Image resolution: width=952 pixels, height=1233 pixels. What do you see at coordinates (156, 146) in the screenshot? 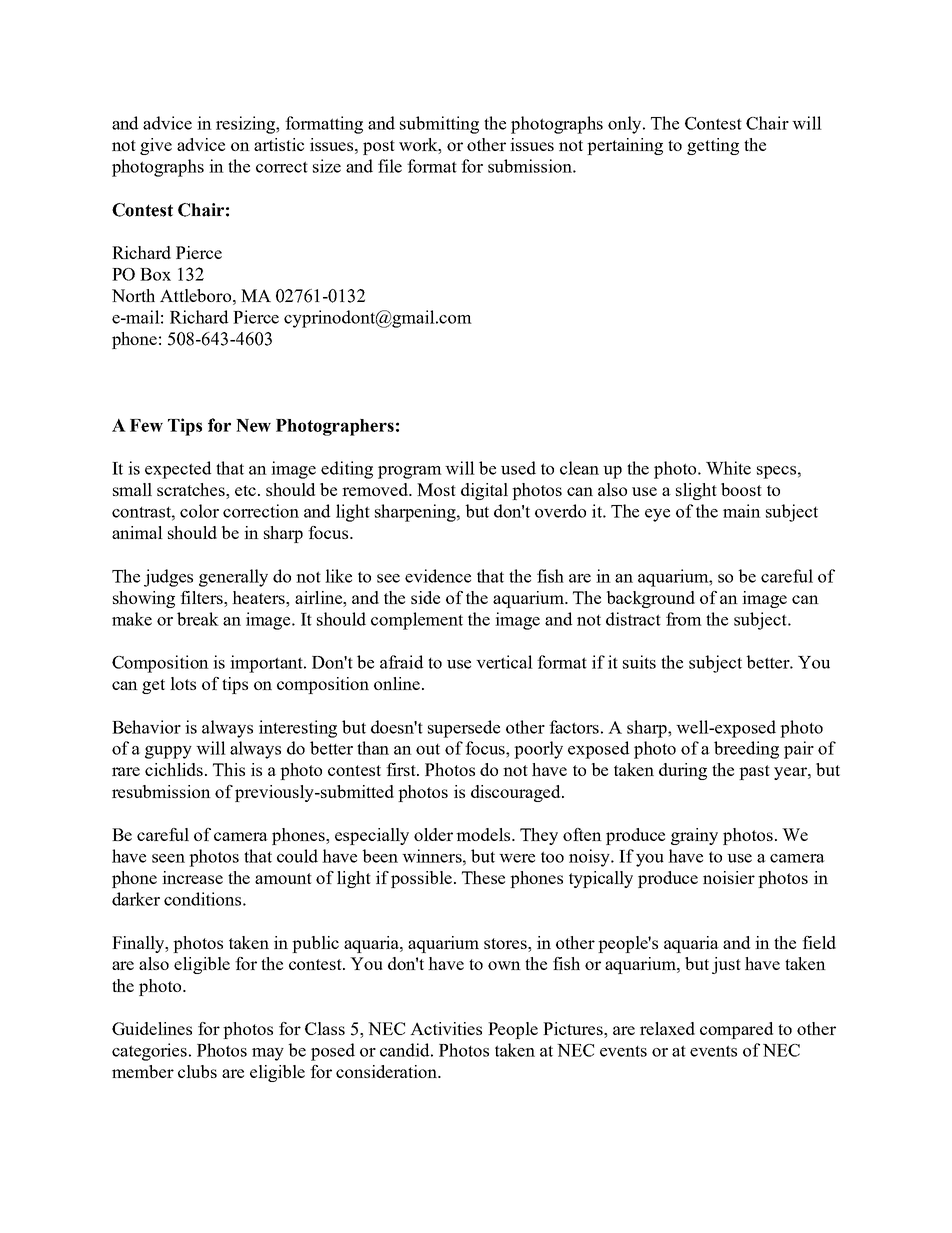
I see `give` at bounding box center [156, 146].
